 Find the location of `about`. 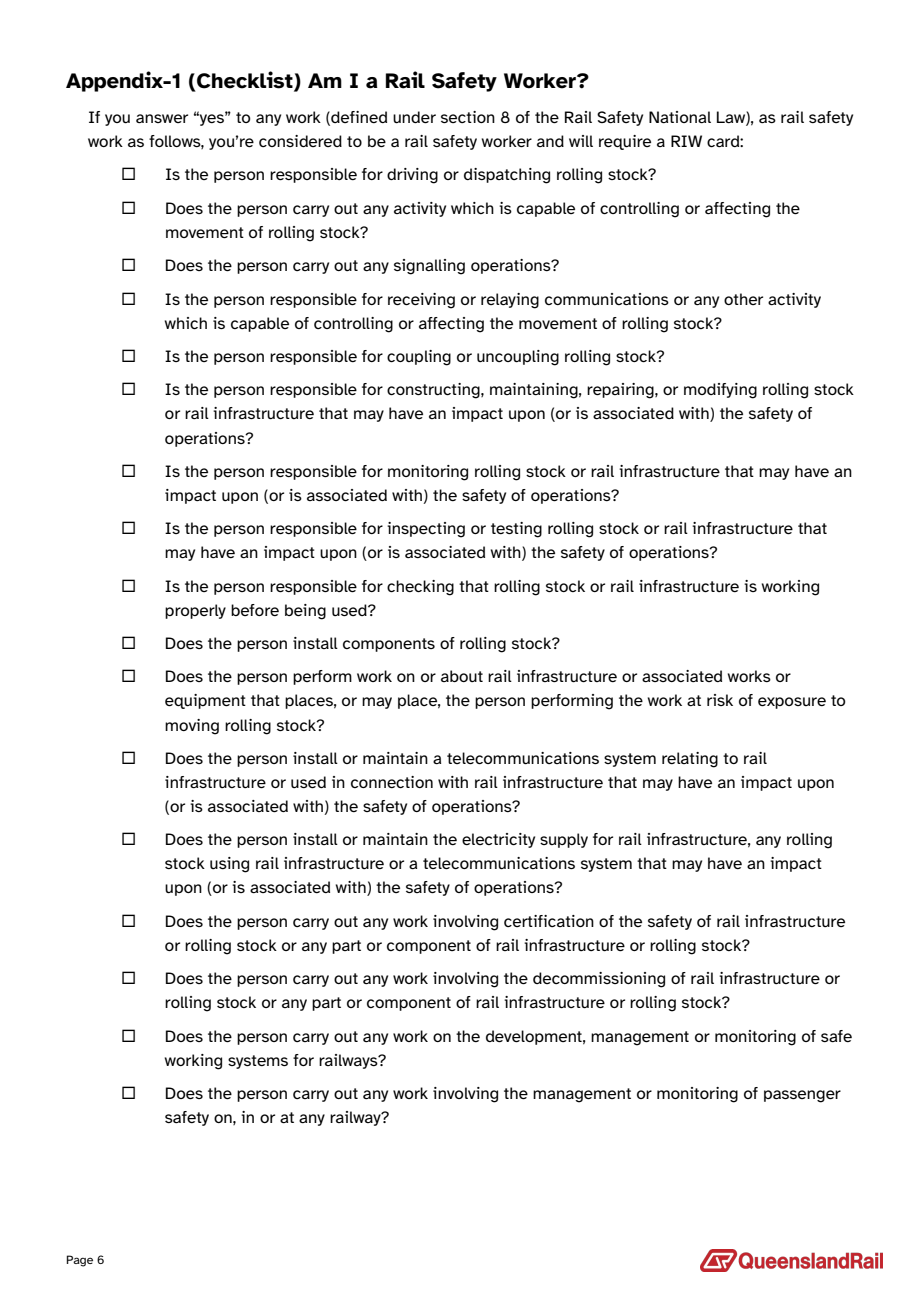

about is located at coordinates (462, 676).
